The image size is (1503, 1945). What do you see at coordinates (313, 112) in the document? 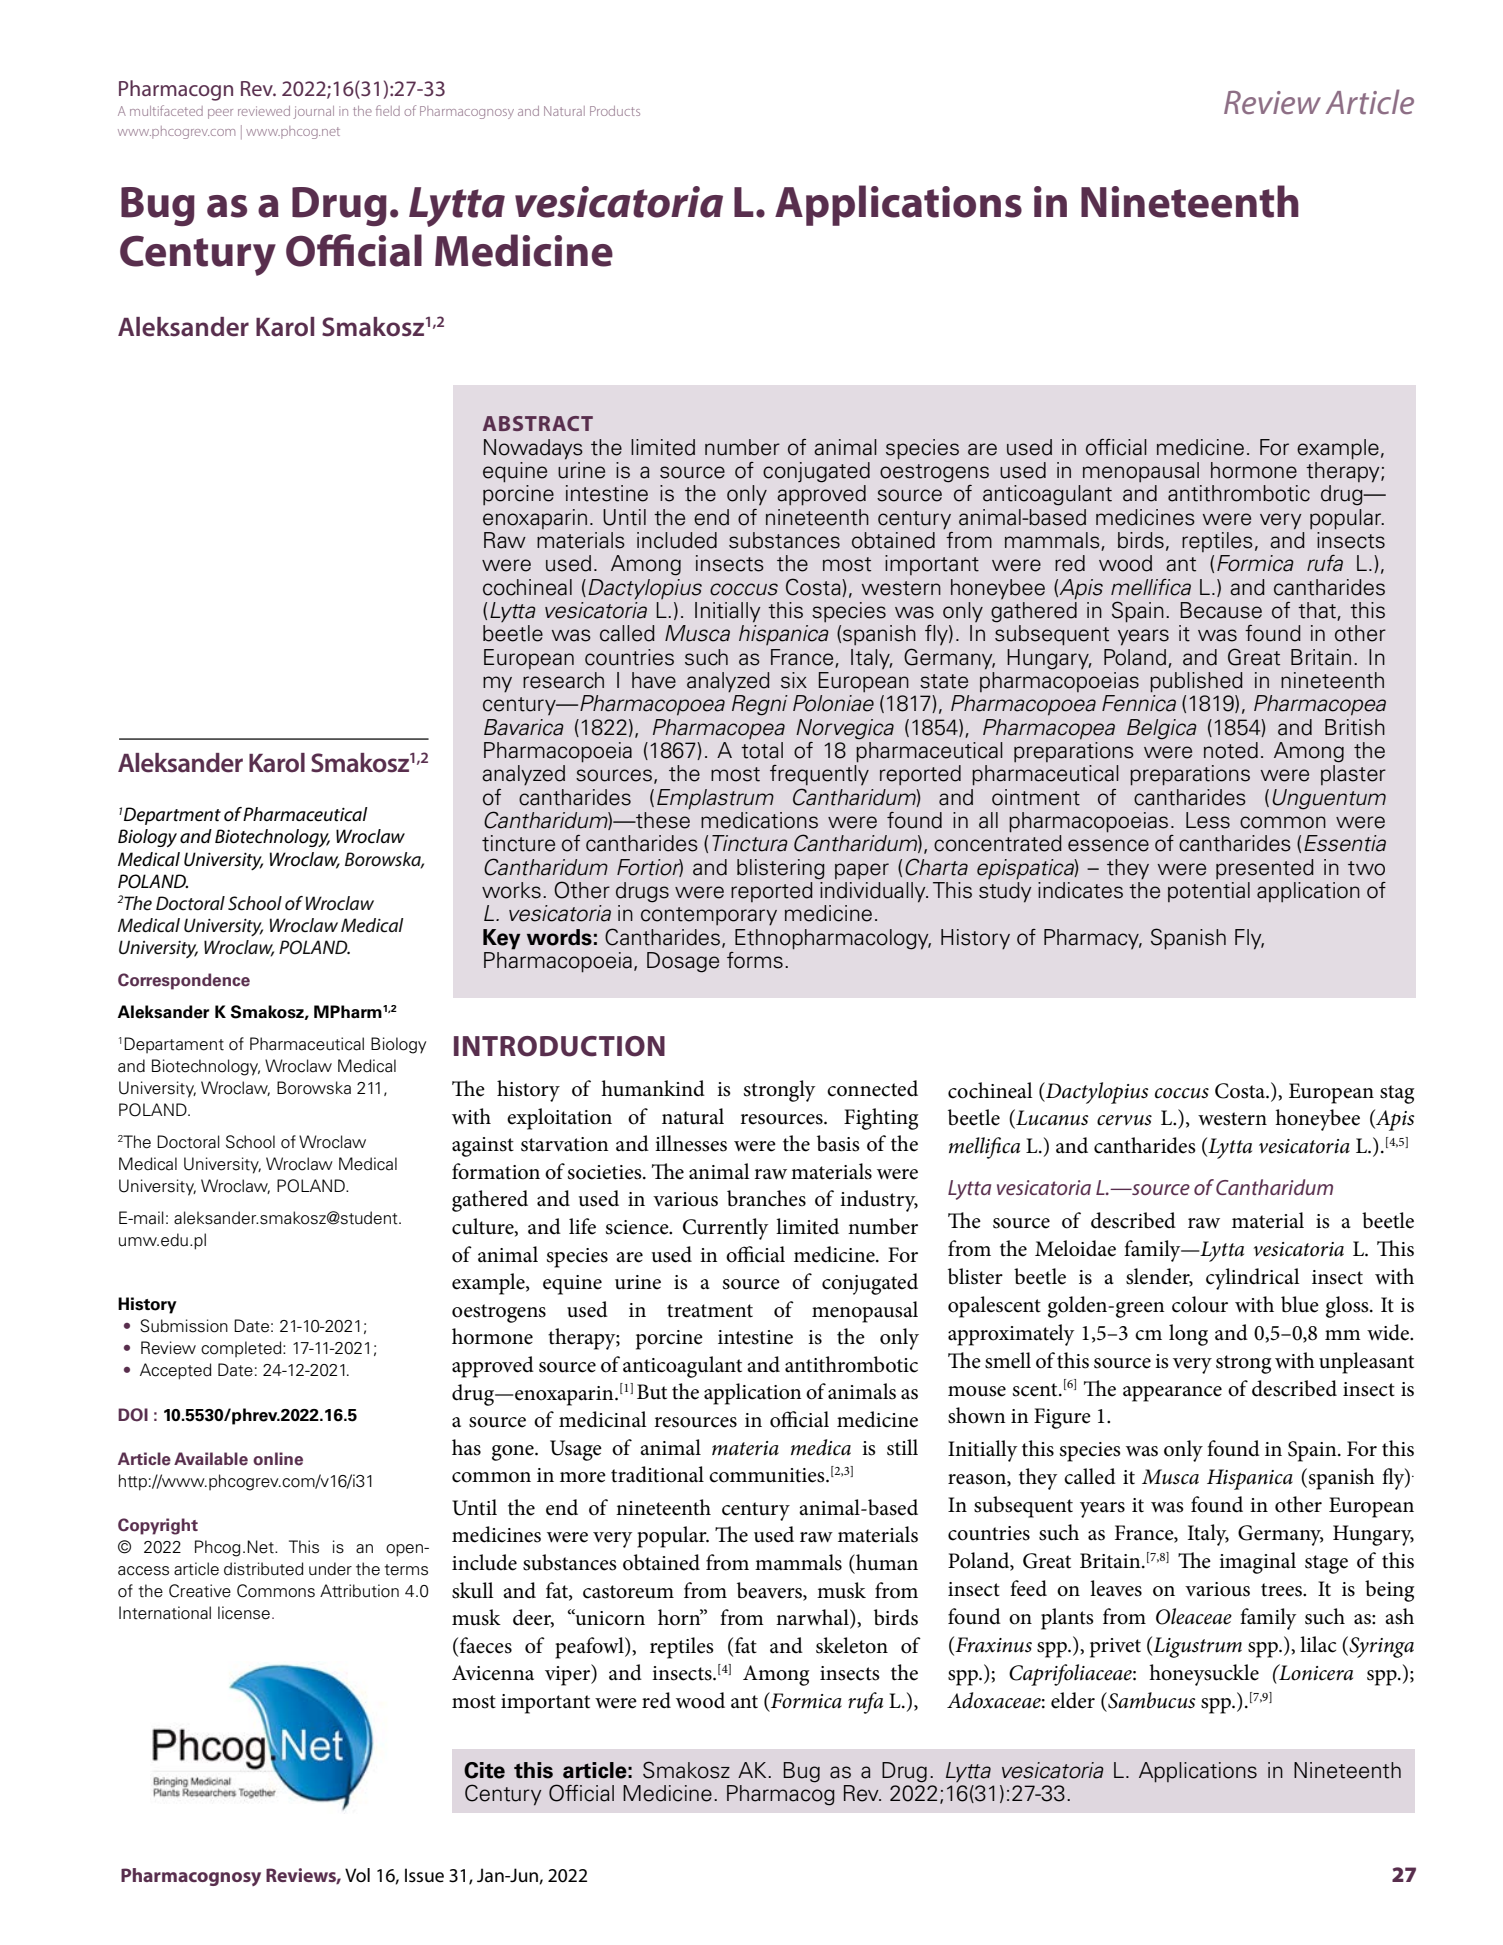
I see `journal` at bounding box center [313, 112].
